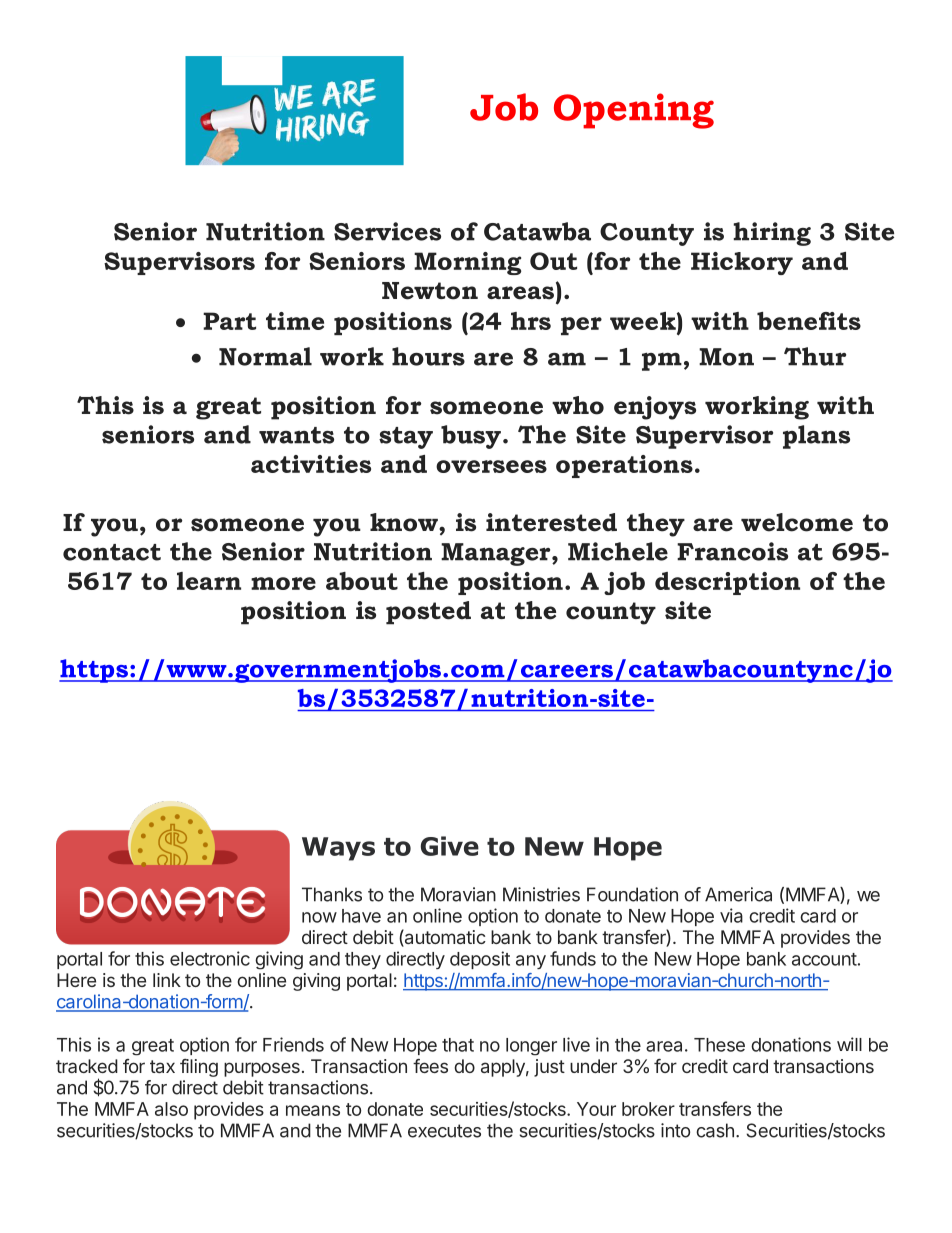  What do you see at coordinates (171, 1109) in the image?
I see `also` at bounding box center [171, 1109].
